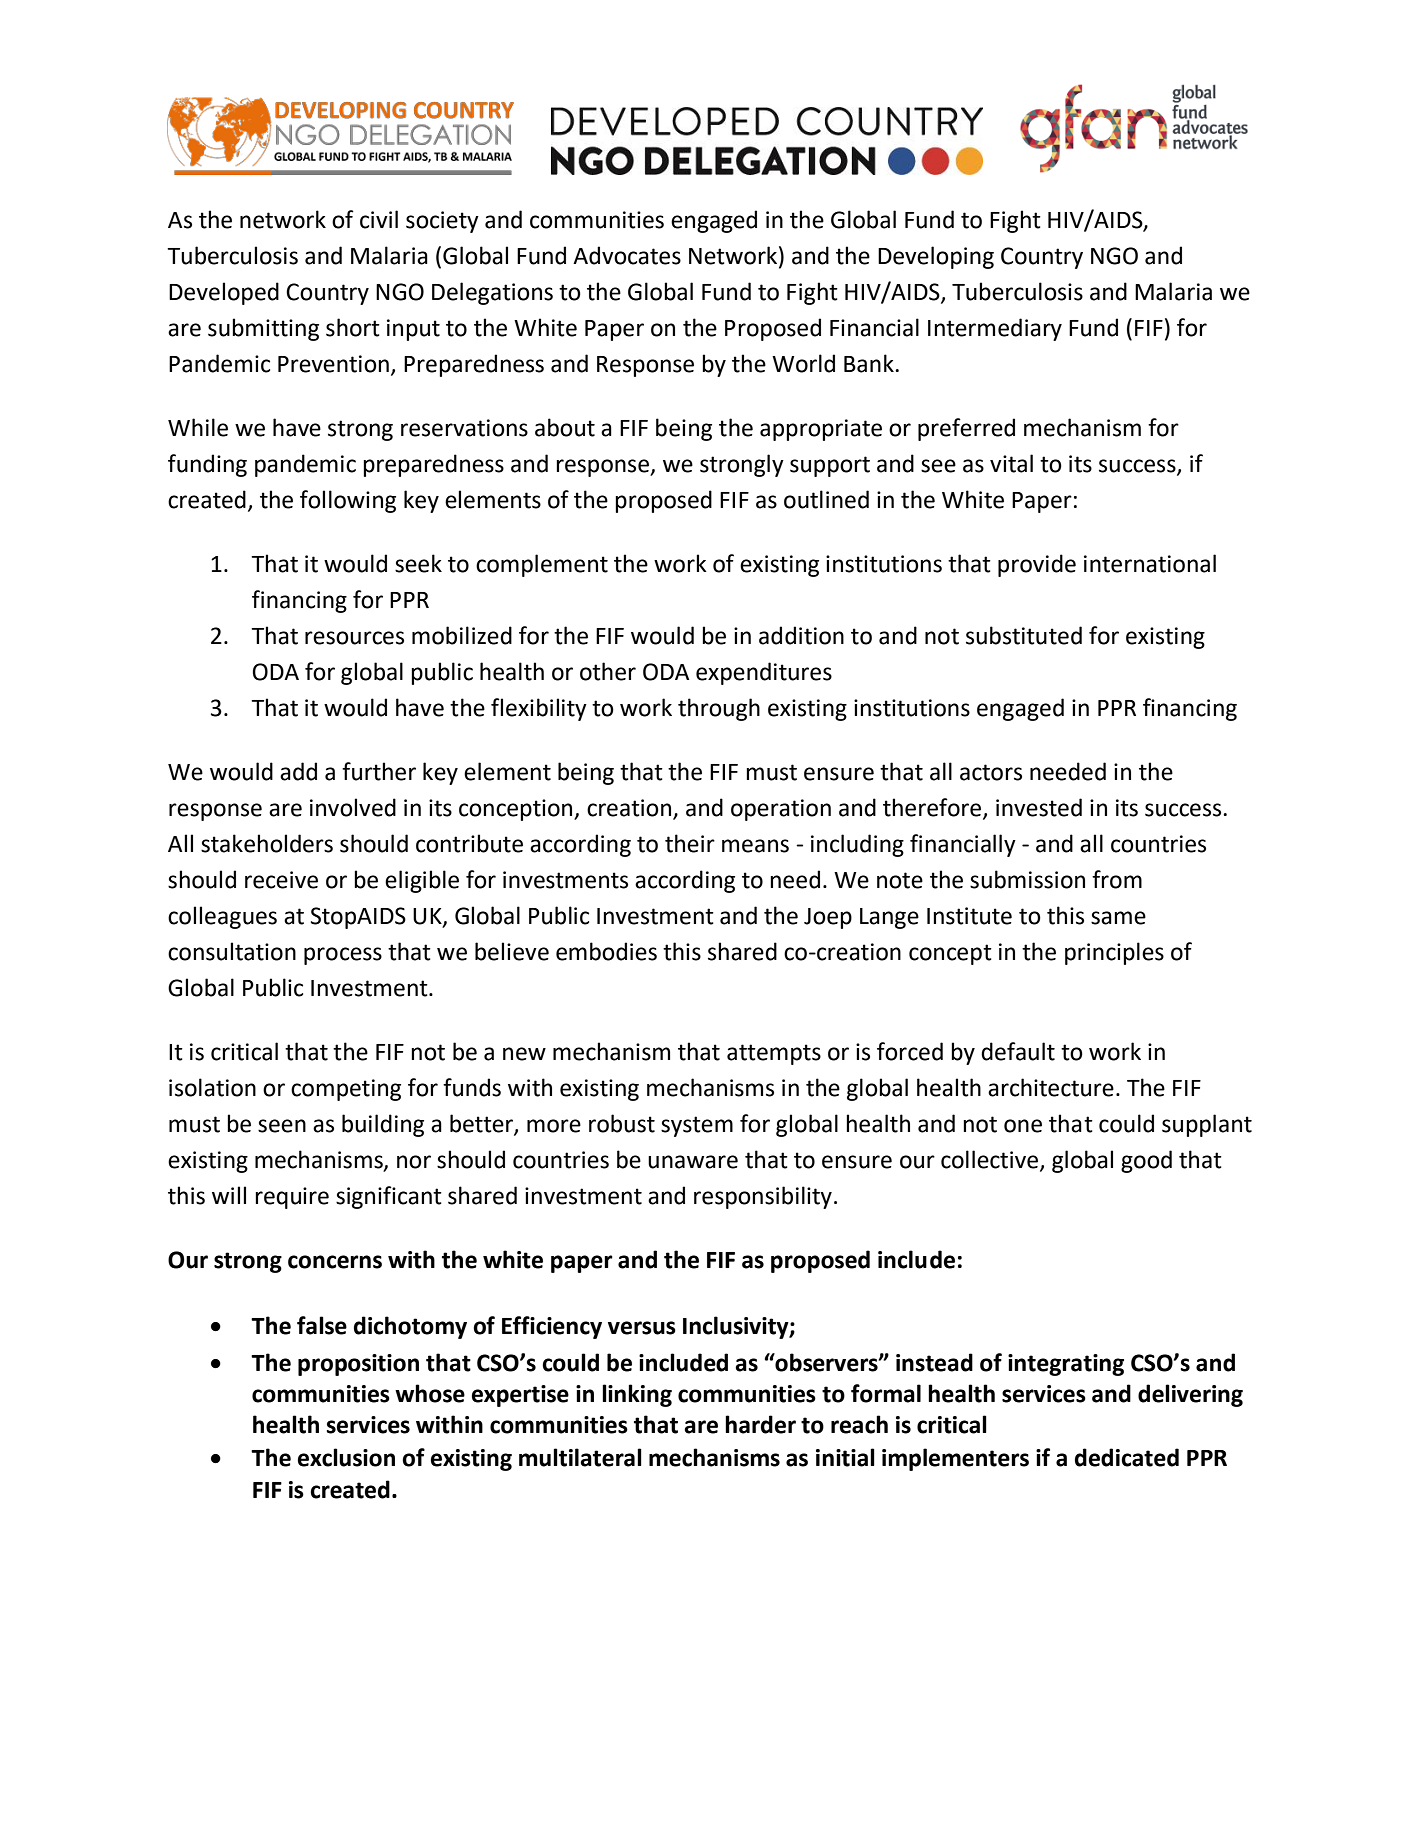 This screenshot has width=1427, height=1847. What do you see at coordinates (995, 329) in the screenshot?
I see `Intermediary` at bounding box center [995, 329].
